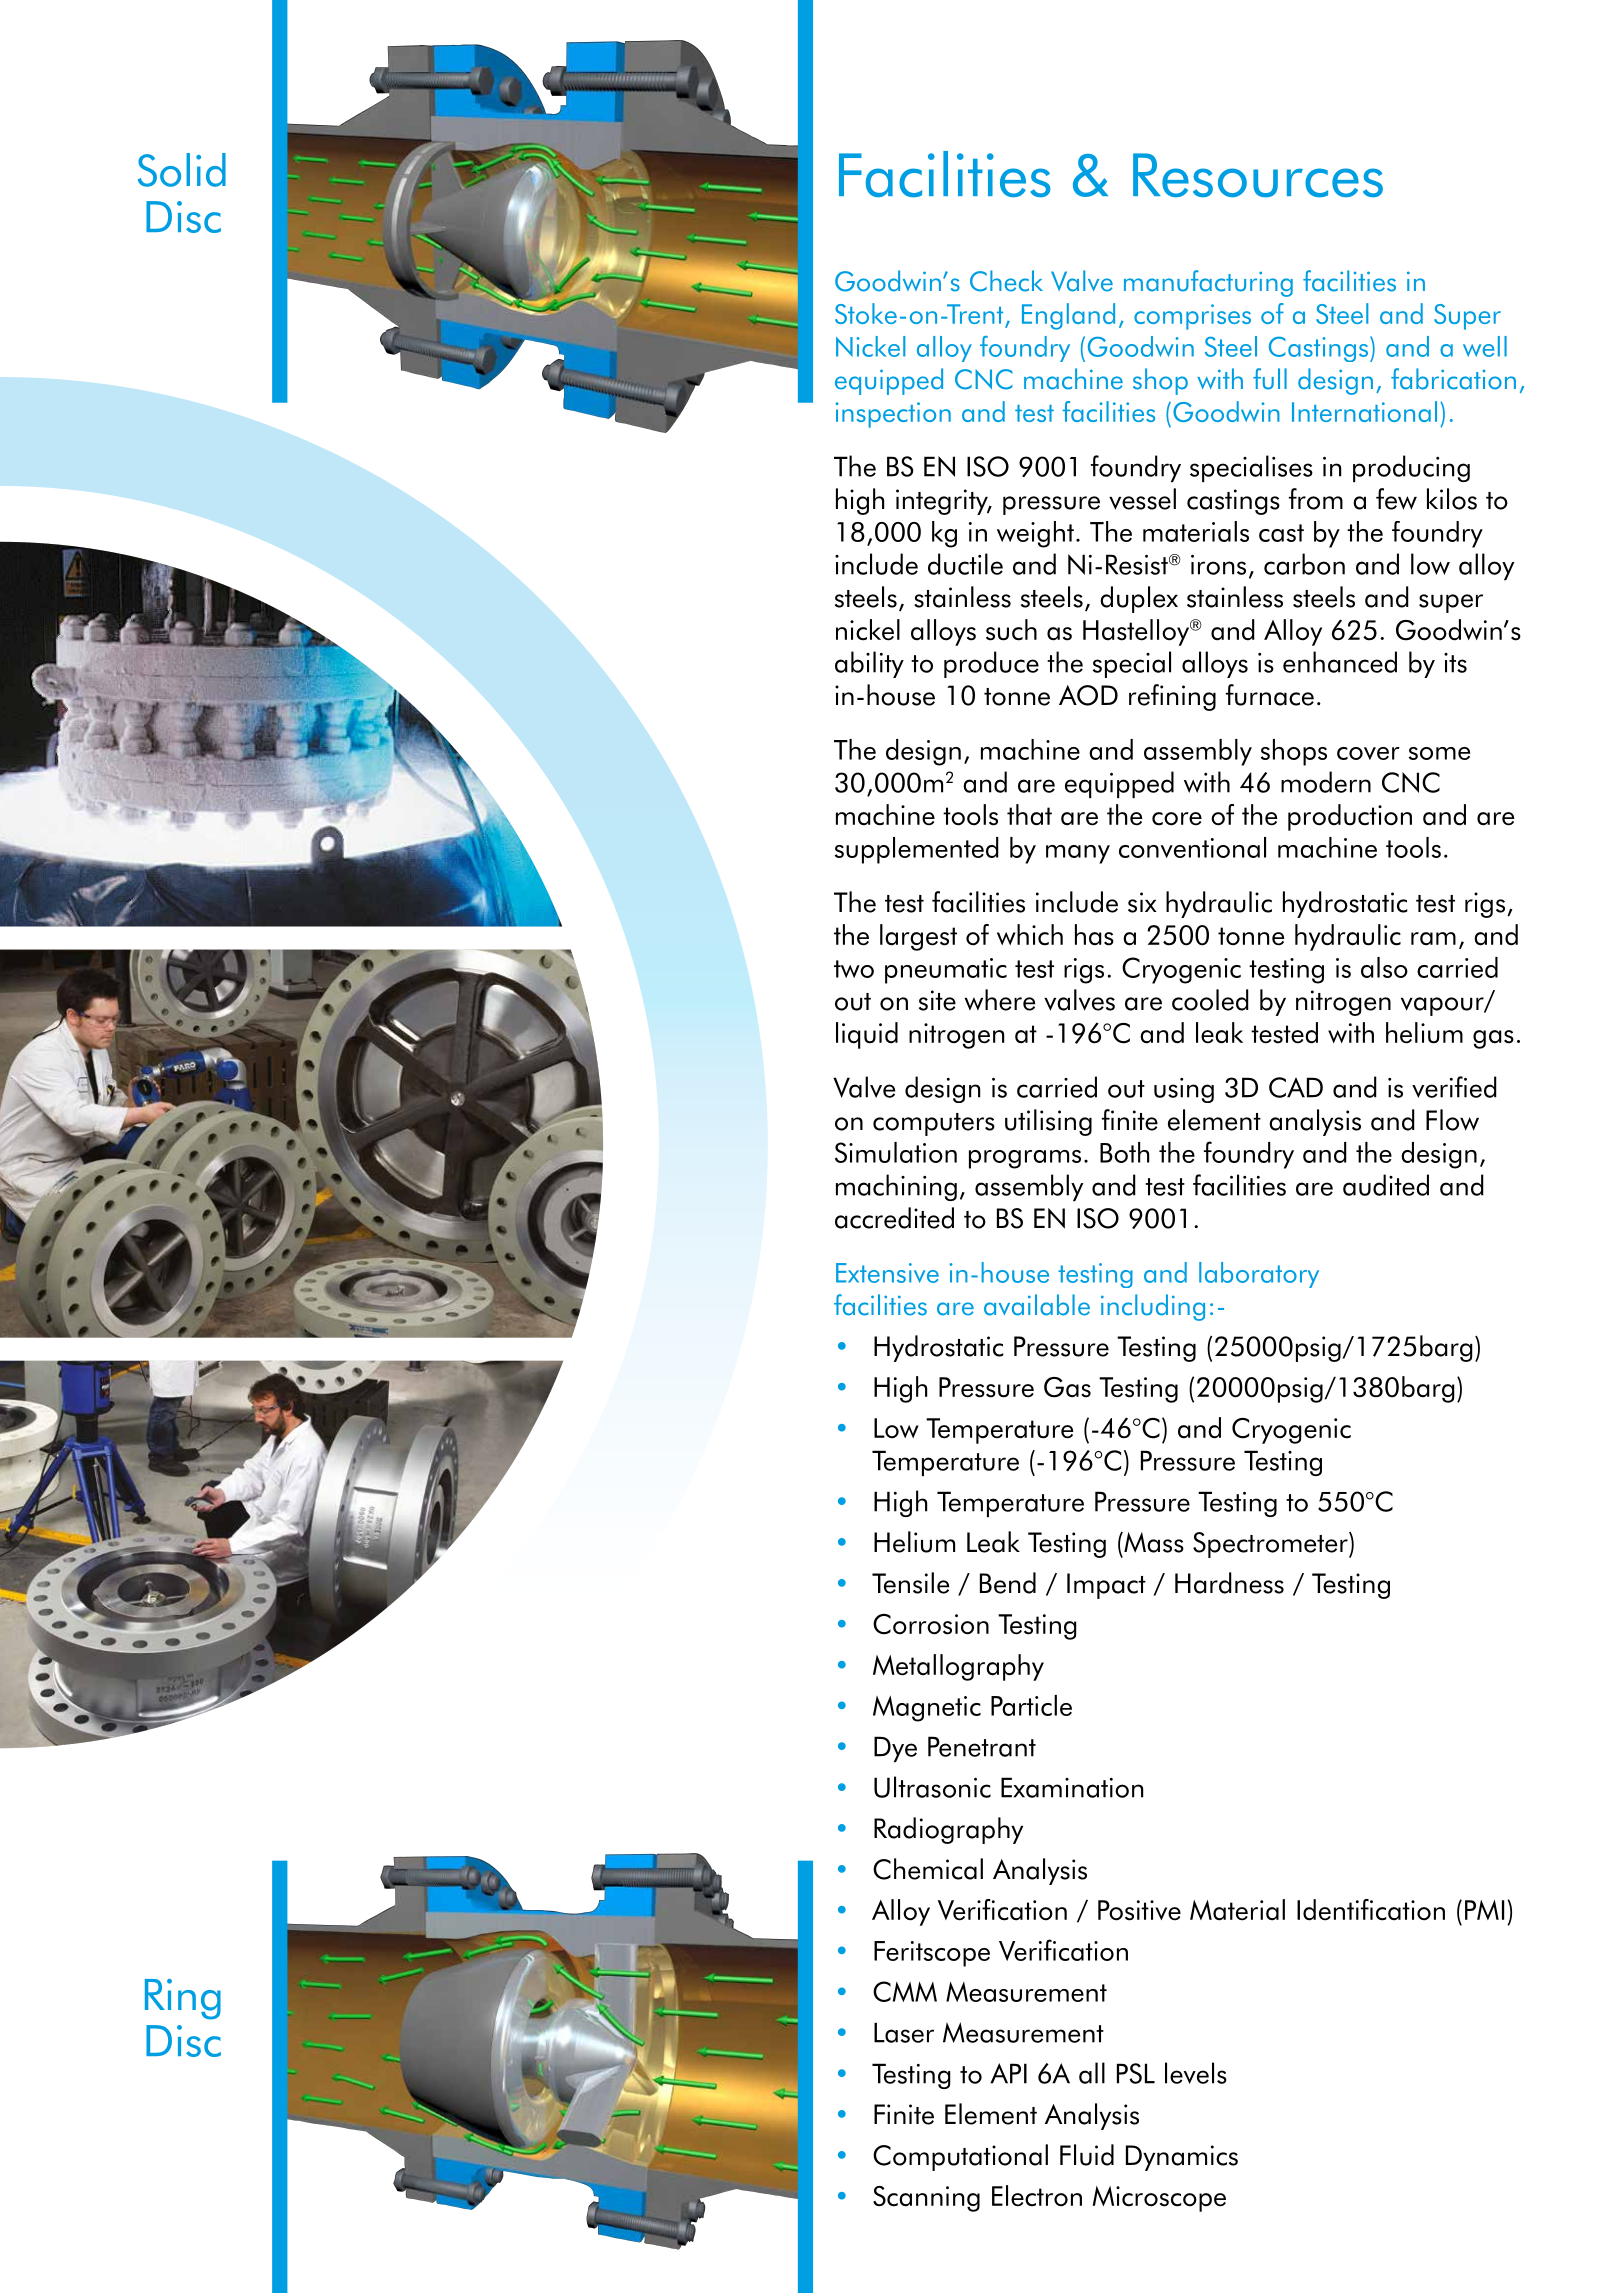  What do you see at coordinates (854, 969) in the image?
I see `two` at bounding box center [854, 969].
